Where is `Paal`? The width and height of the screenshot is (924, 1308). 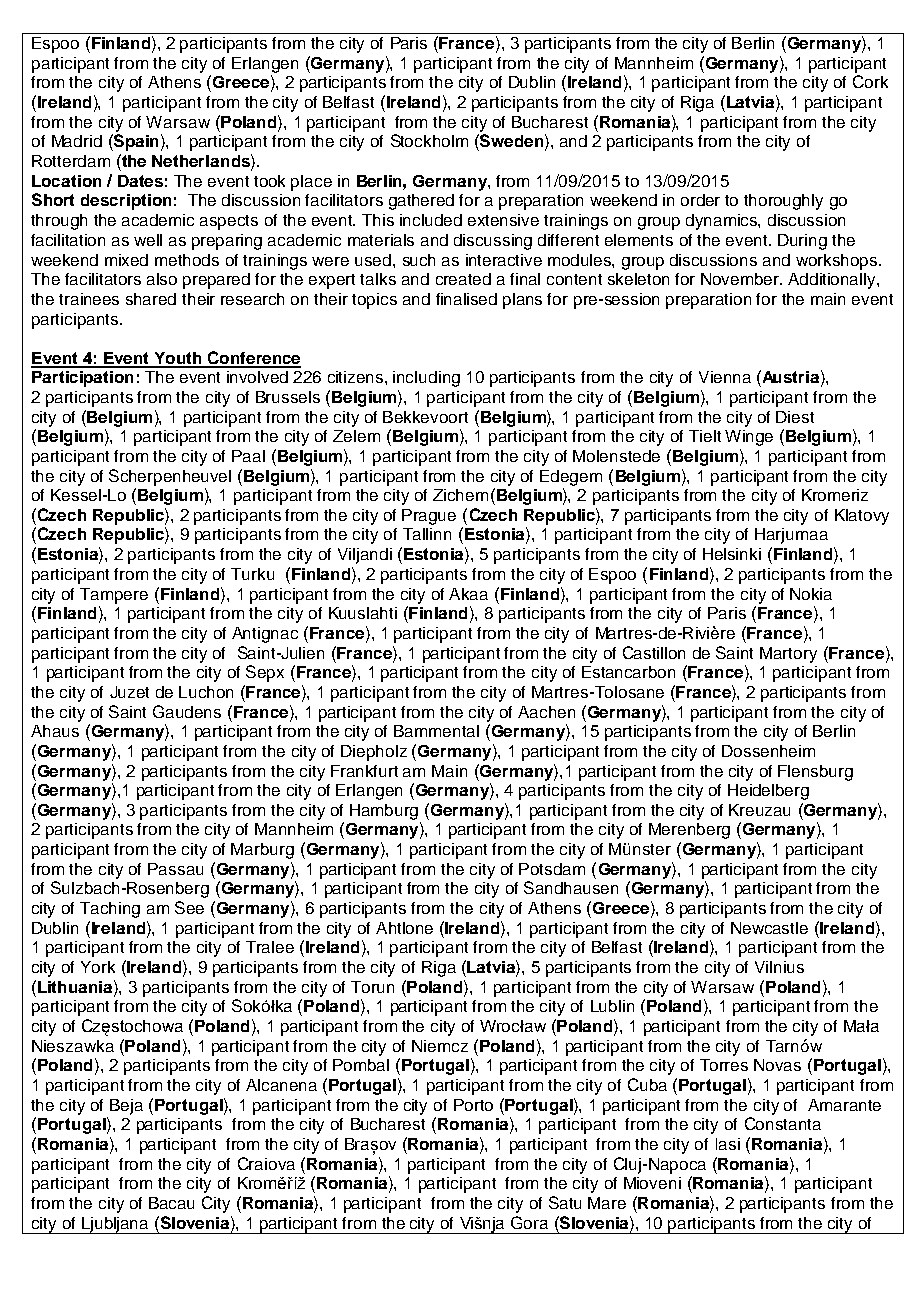 Paal is located at coordinates (248, 456).
